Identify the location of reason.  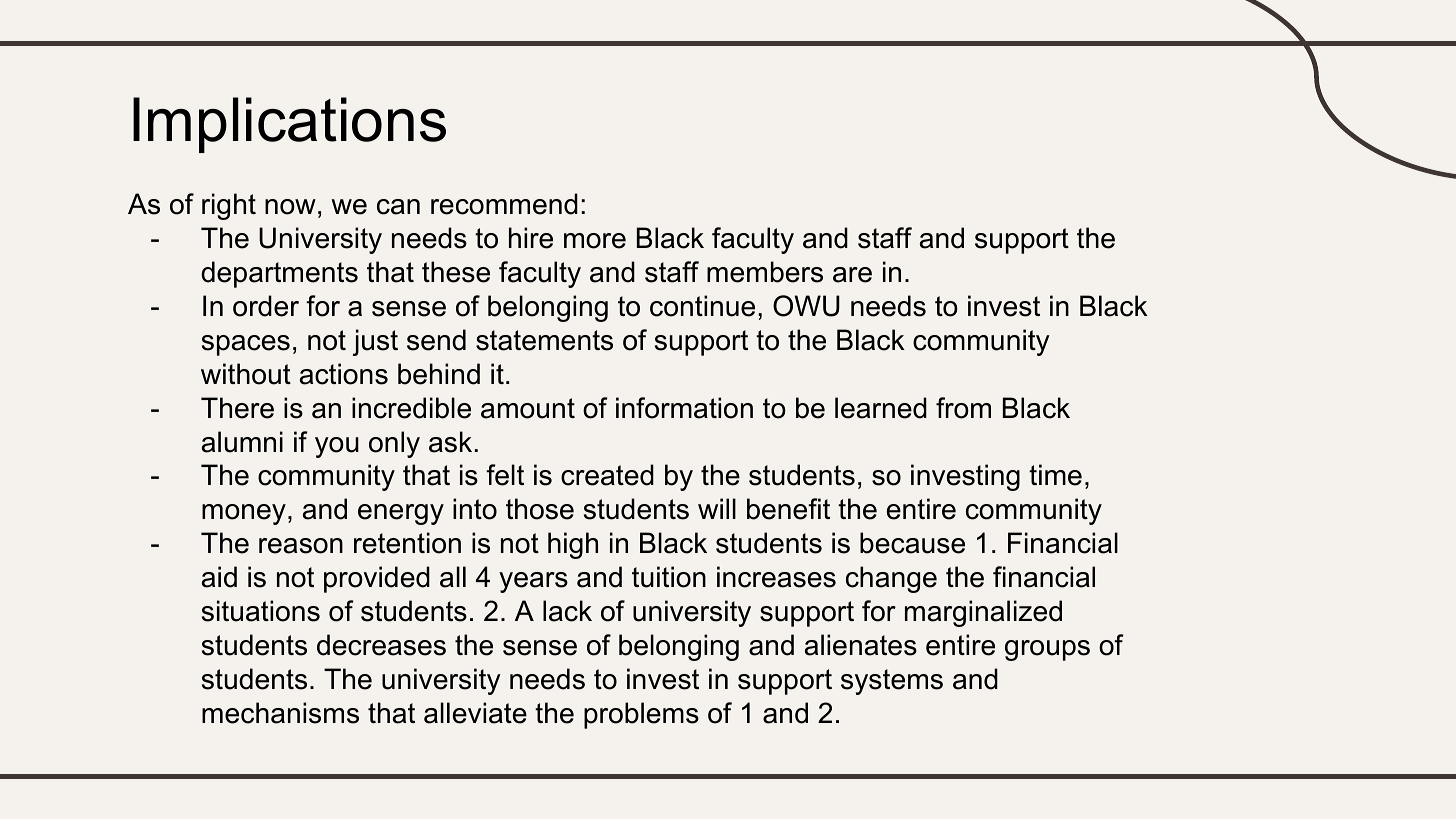
(301, 546).
